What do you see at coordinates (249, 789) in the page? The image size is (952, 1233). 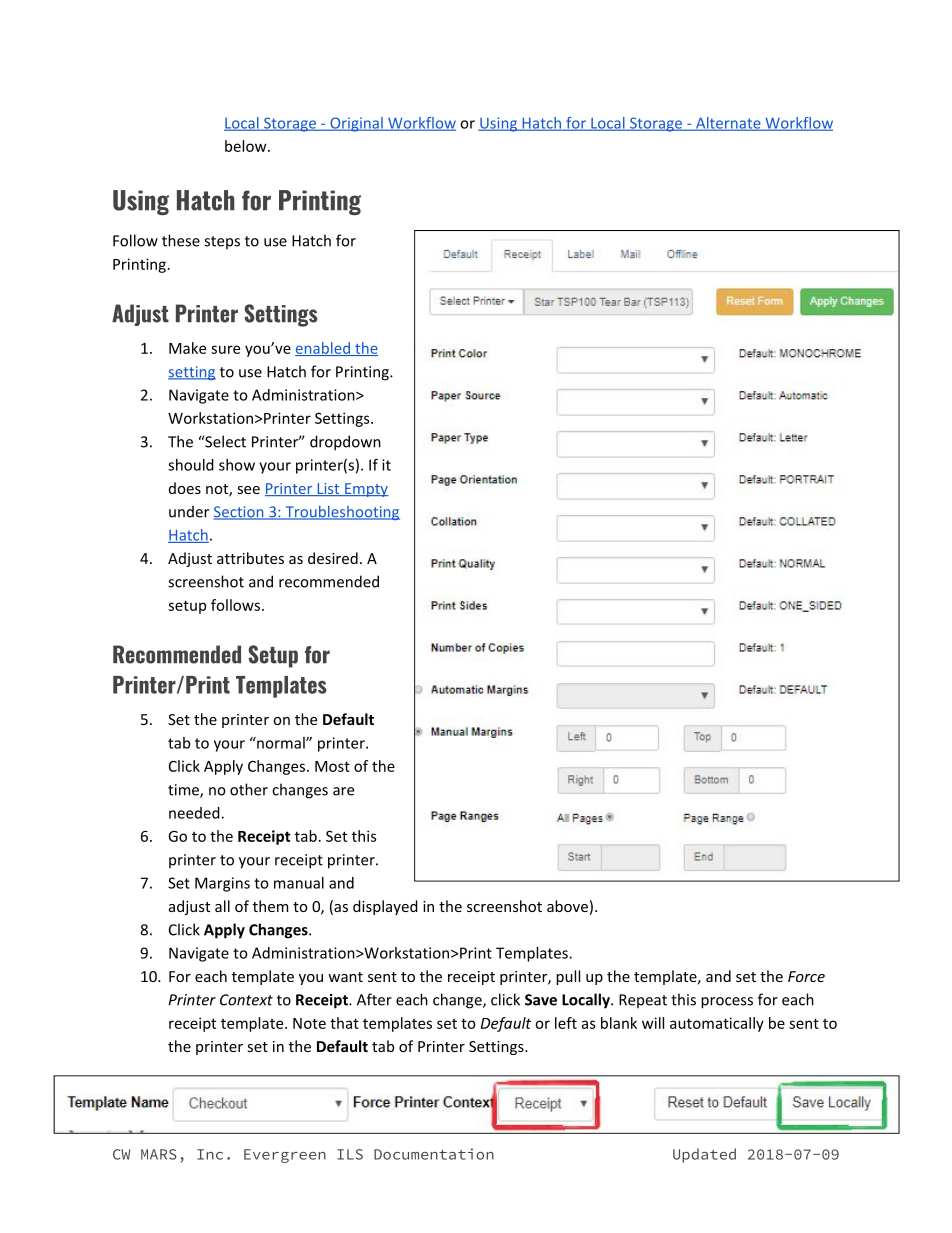 I see `other` at bounding box center [249, 789].
